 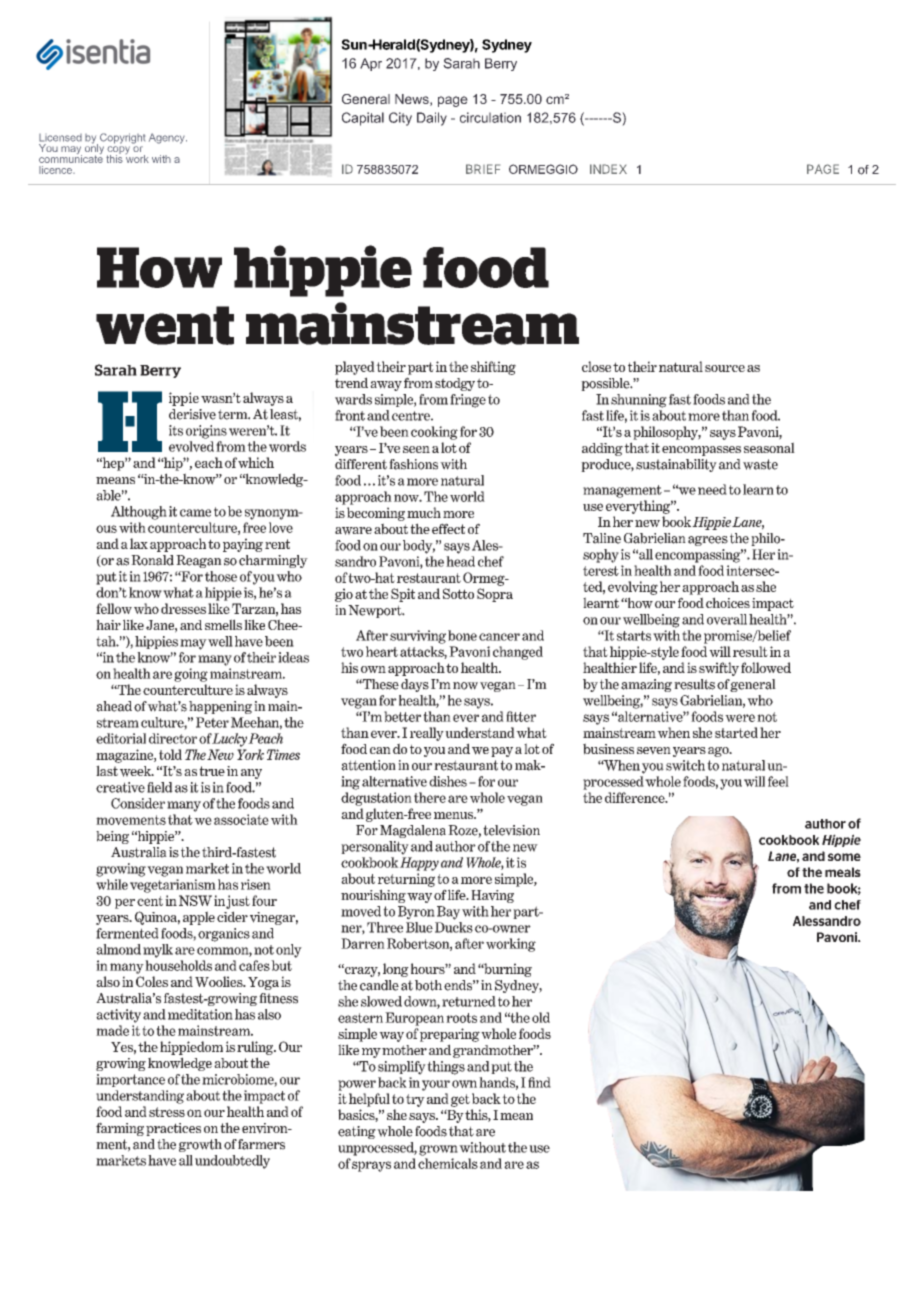 What do you see at coordinates (168, 138) in the page?
I see `Agency` at bounding box center [168, 138].
